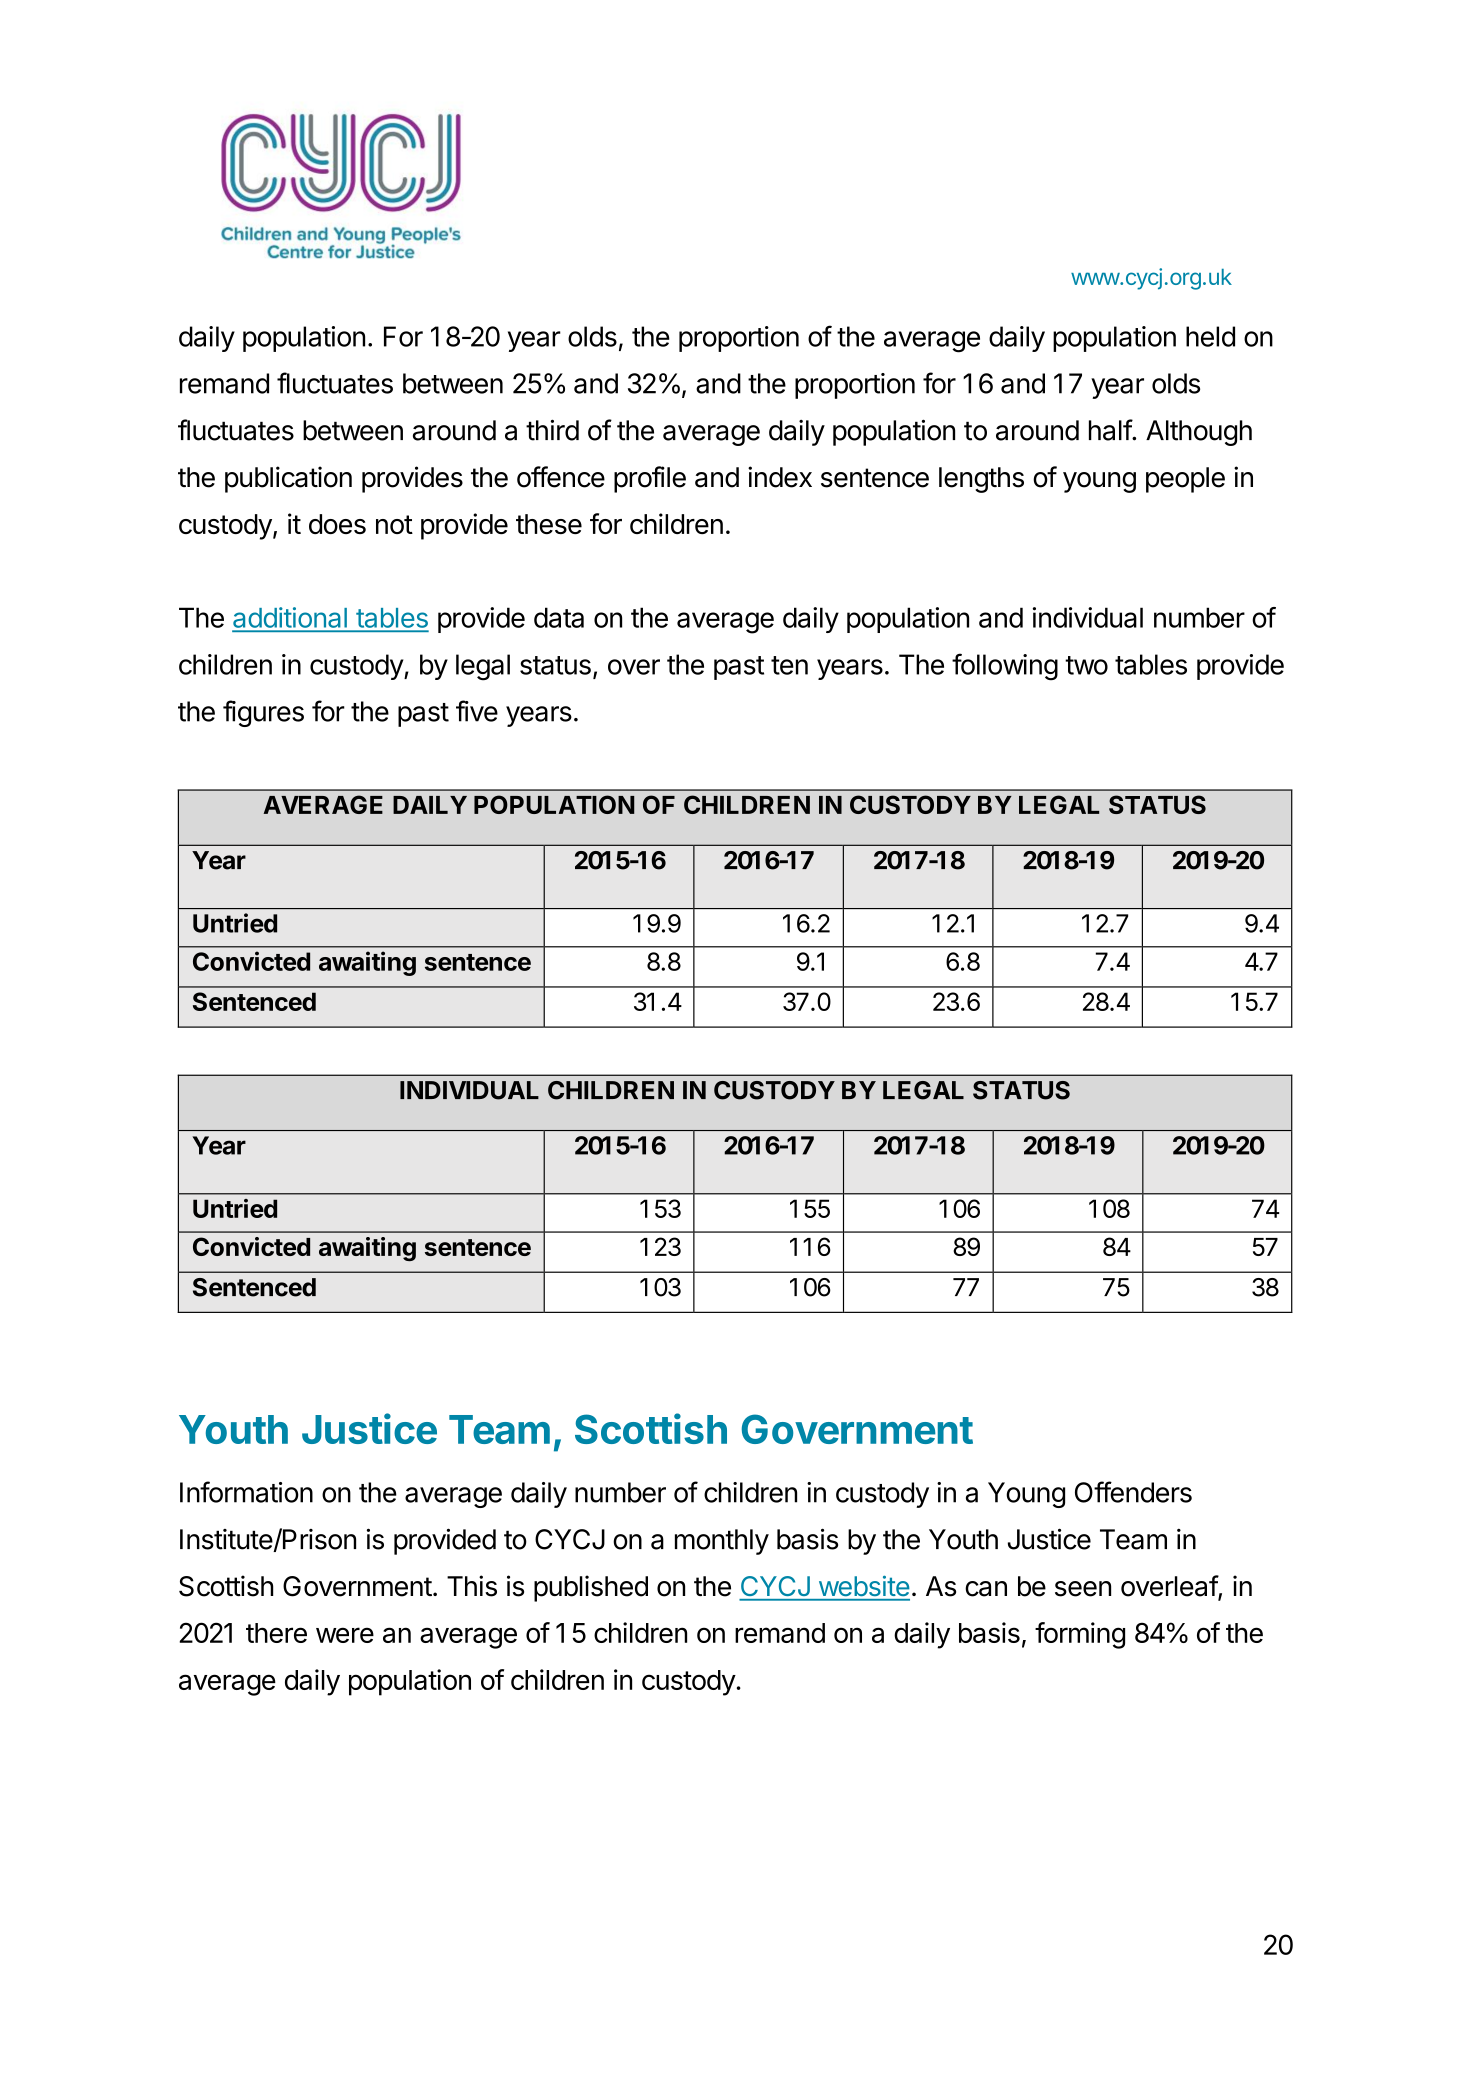  Describe the element at coordinates (1083, 1589) in the screenshot. I see `seen` at that location.
